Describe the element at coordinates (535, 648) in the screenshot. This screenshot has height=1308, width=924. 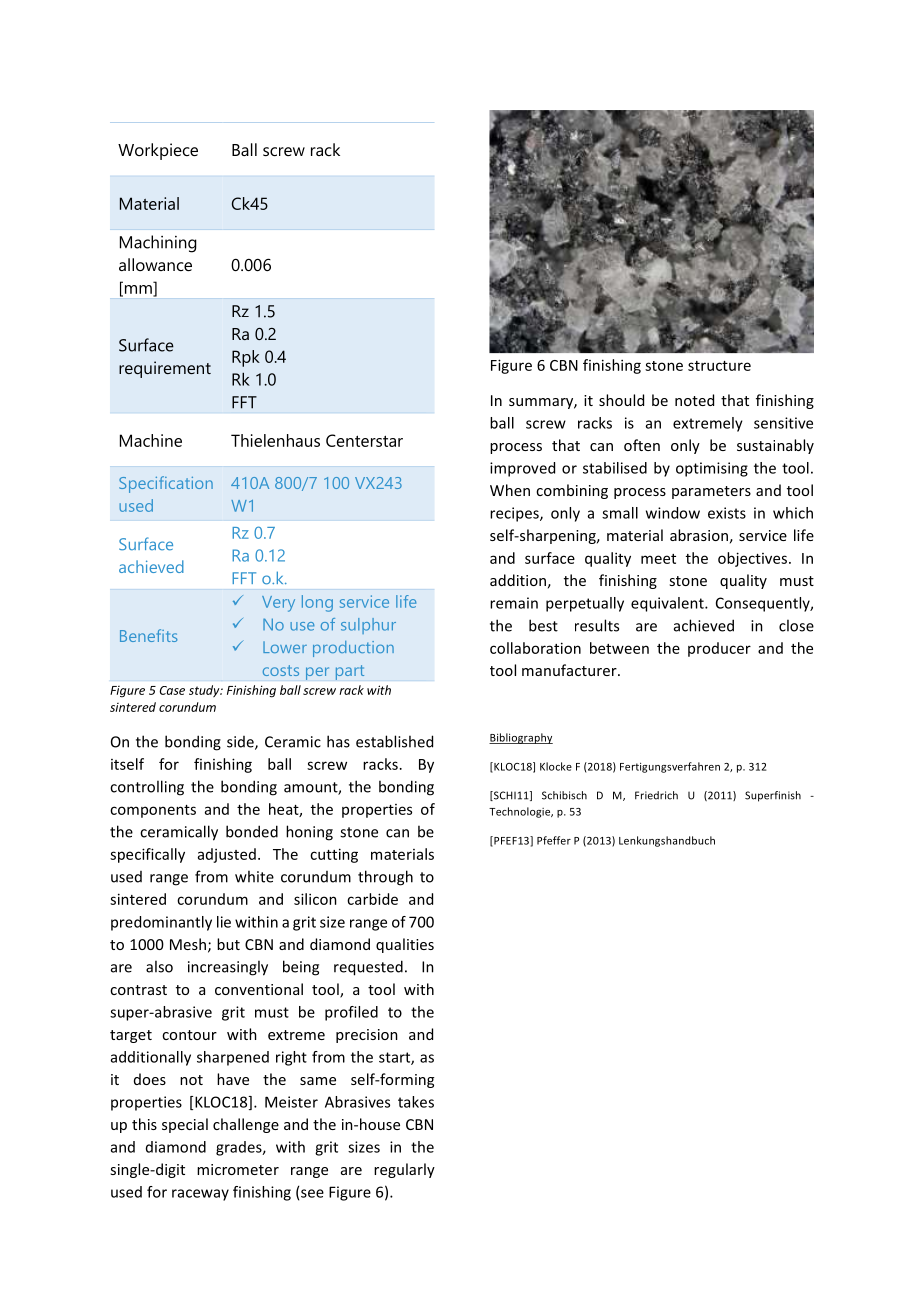
I see `collaboration` at that location.
